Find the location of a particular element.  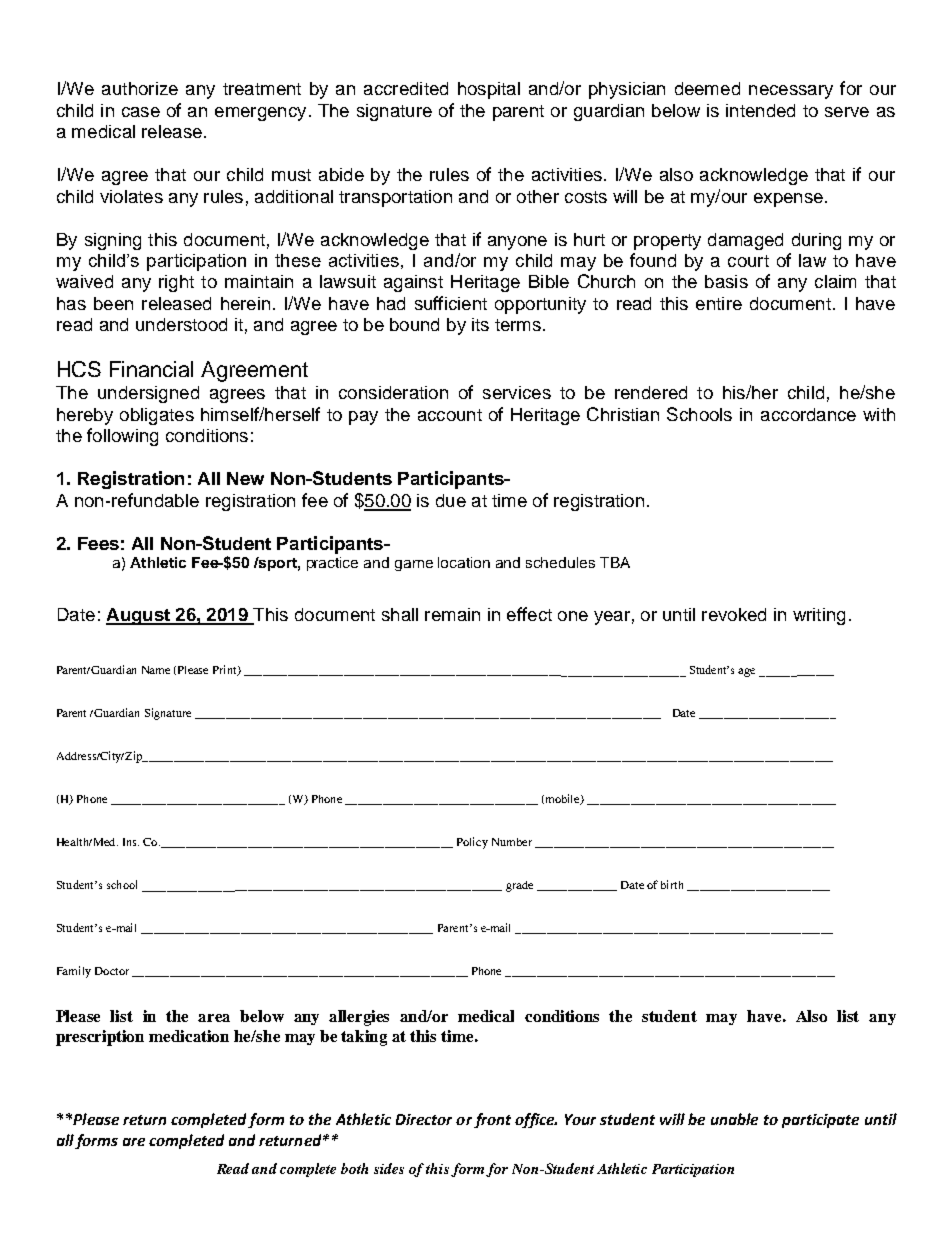

medication is located at coordinates (189, 1036).
